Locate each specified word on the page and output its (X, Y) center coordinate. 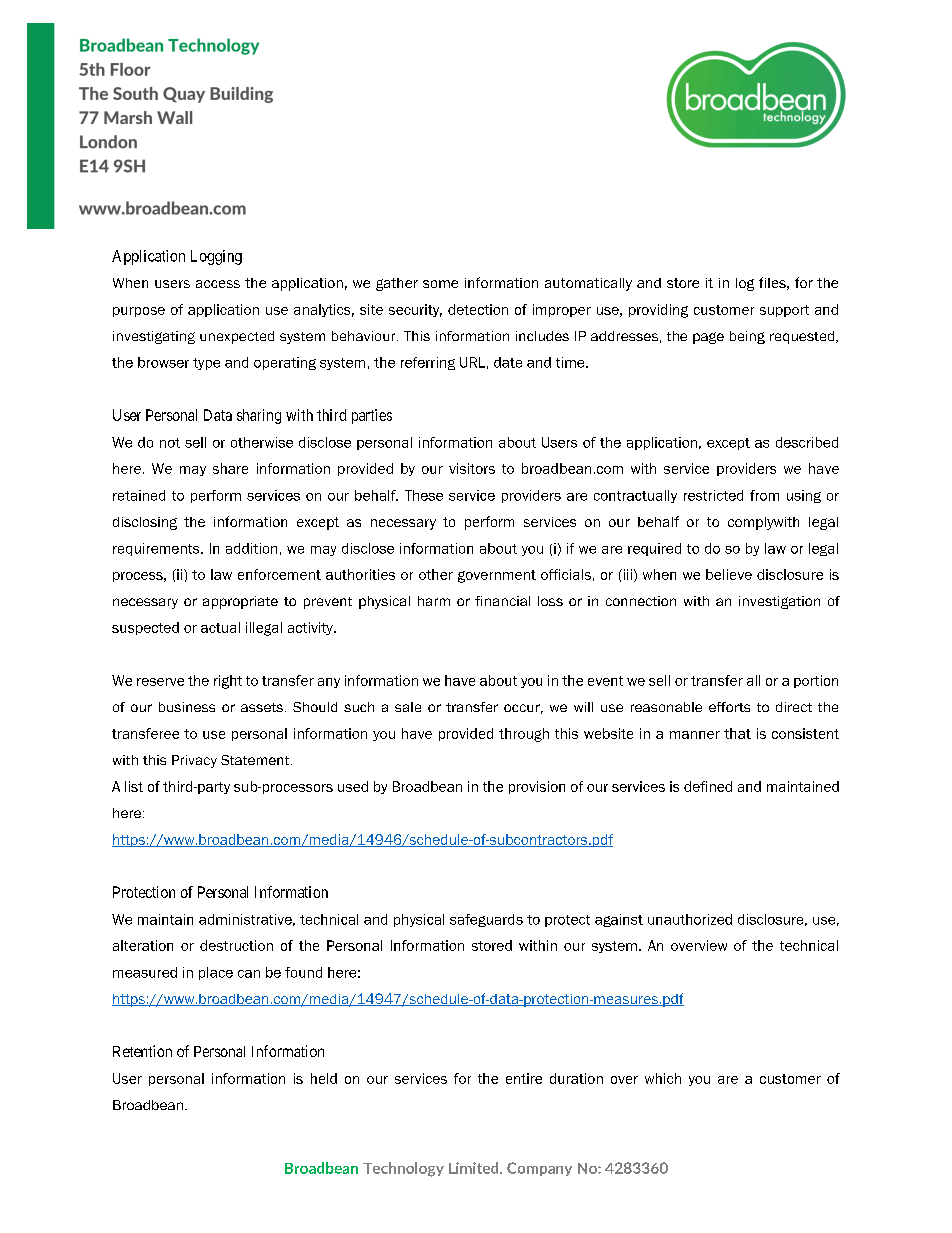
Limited (475, 1168)
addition (251, 548)
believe (729, 574)
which (663, 1078)
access (218, 284)
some (440, 284)
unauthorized (690, 919)
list (134, 786)
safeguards (486, 920)
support (784, 311)
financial (502, 601)
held (324, 1078)
